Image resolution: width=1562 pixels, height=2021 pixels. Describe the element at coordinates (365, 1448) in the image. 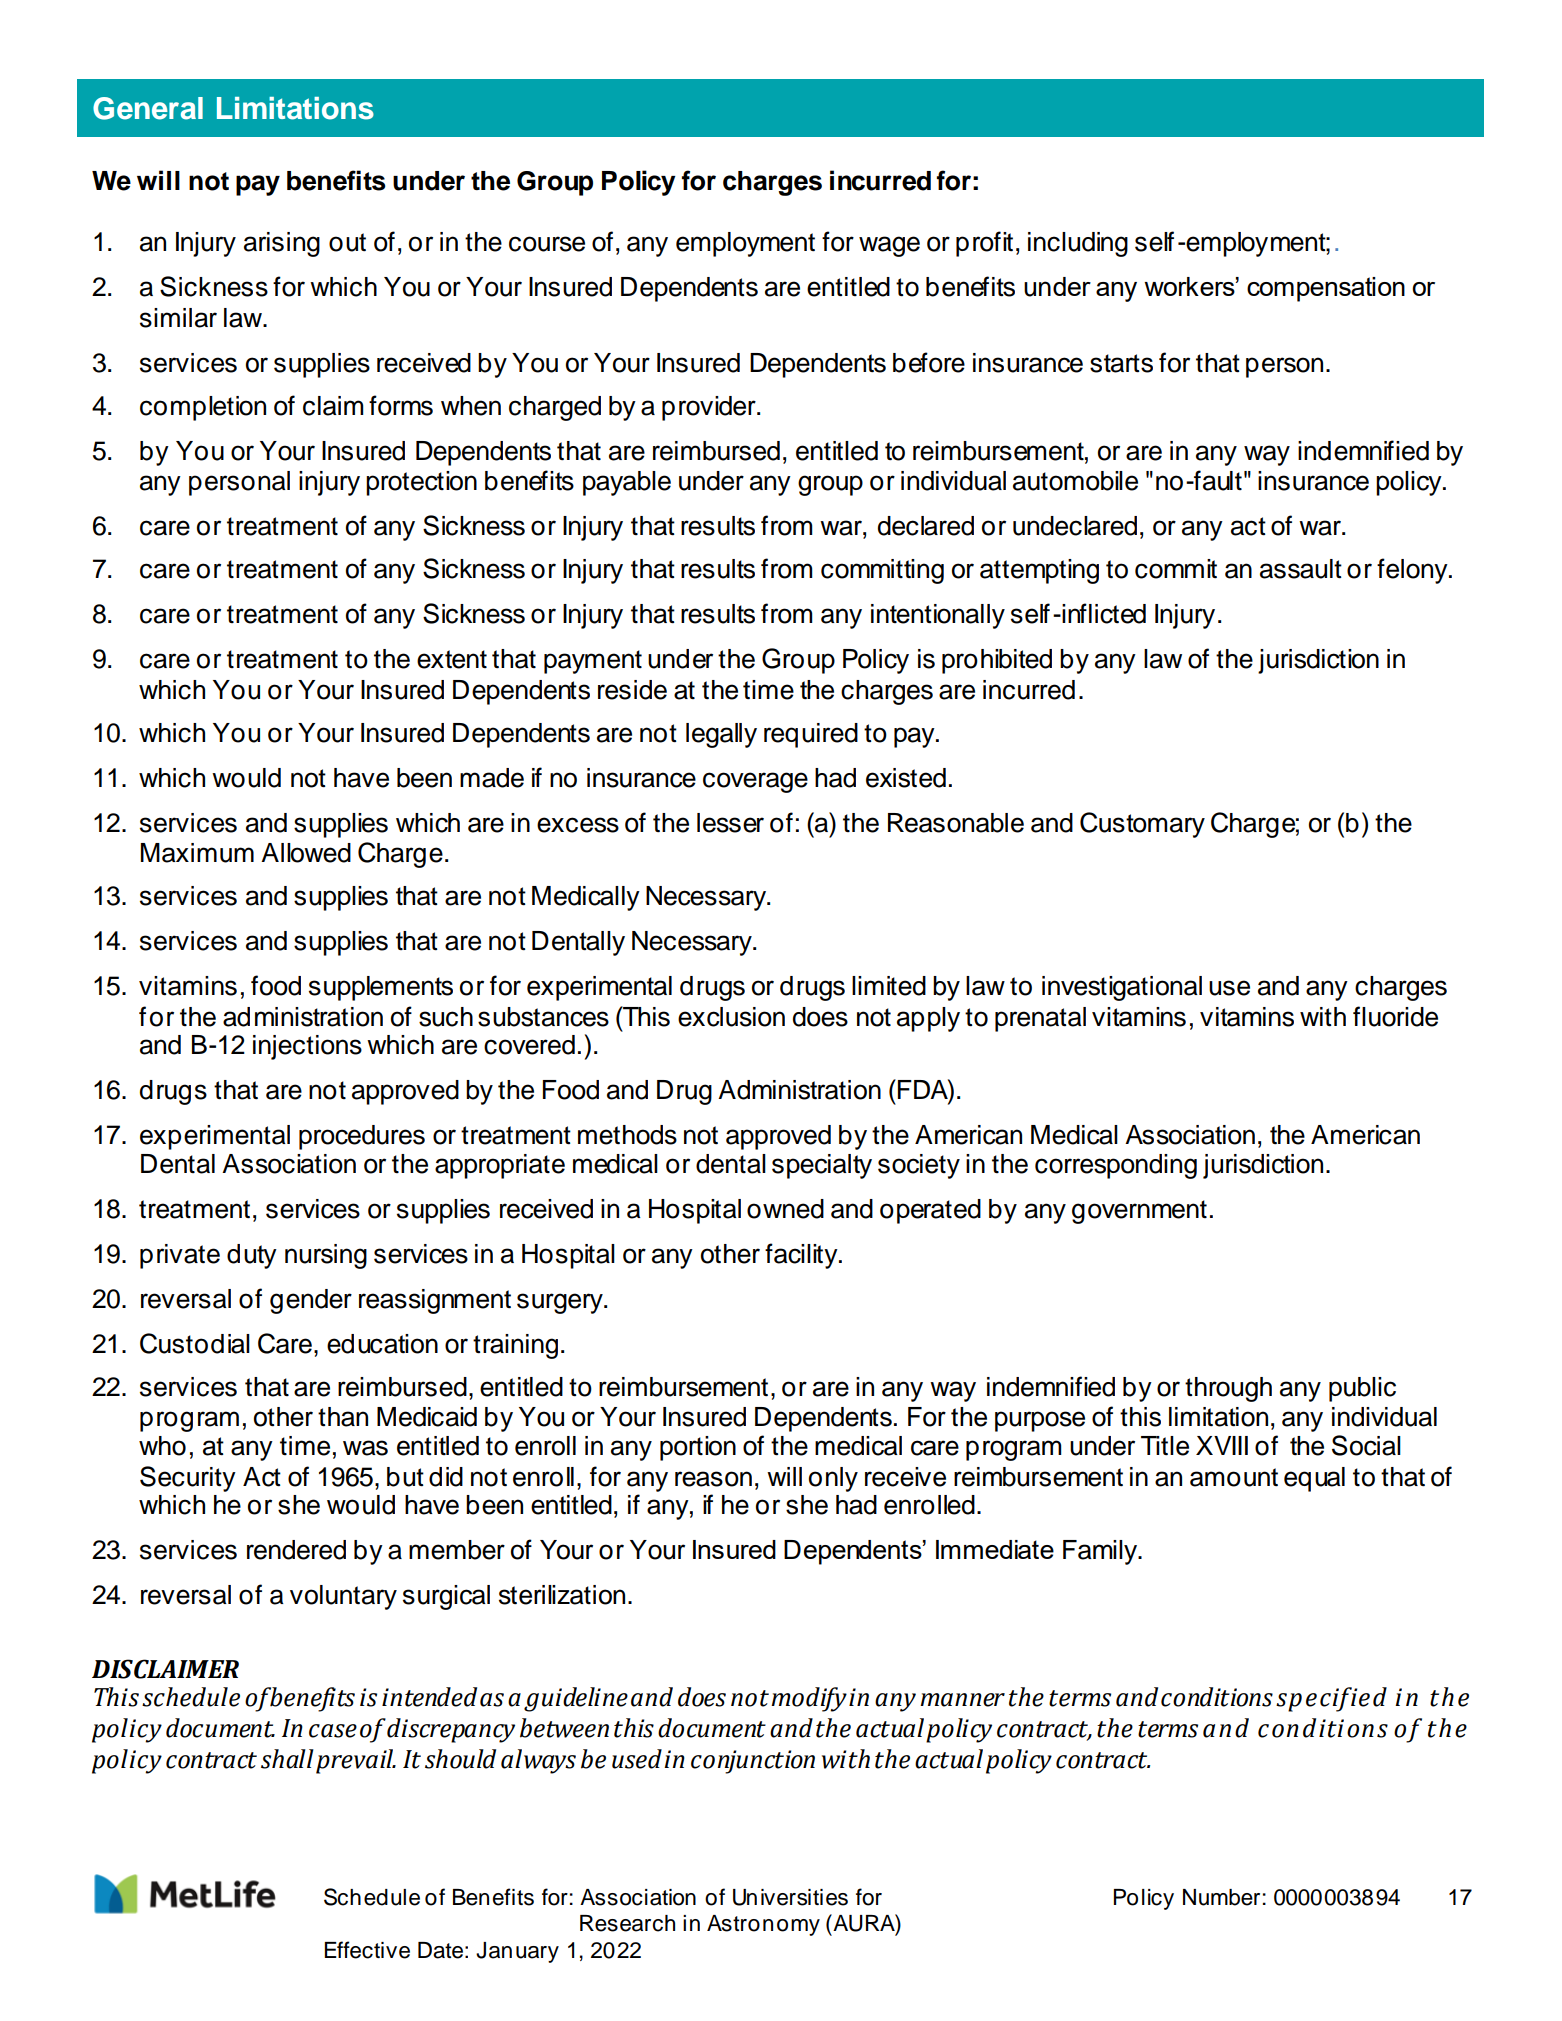

I see `was` at that location.
